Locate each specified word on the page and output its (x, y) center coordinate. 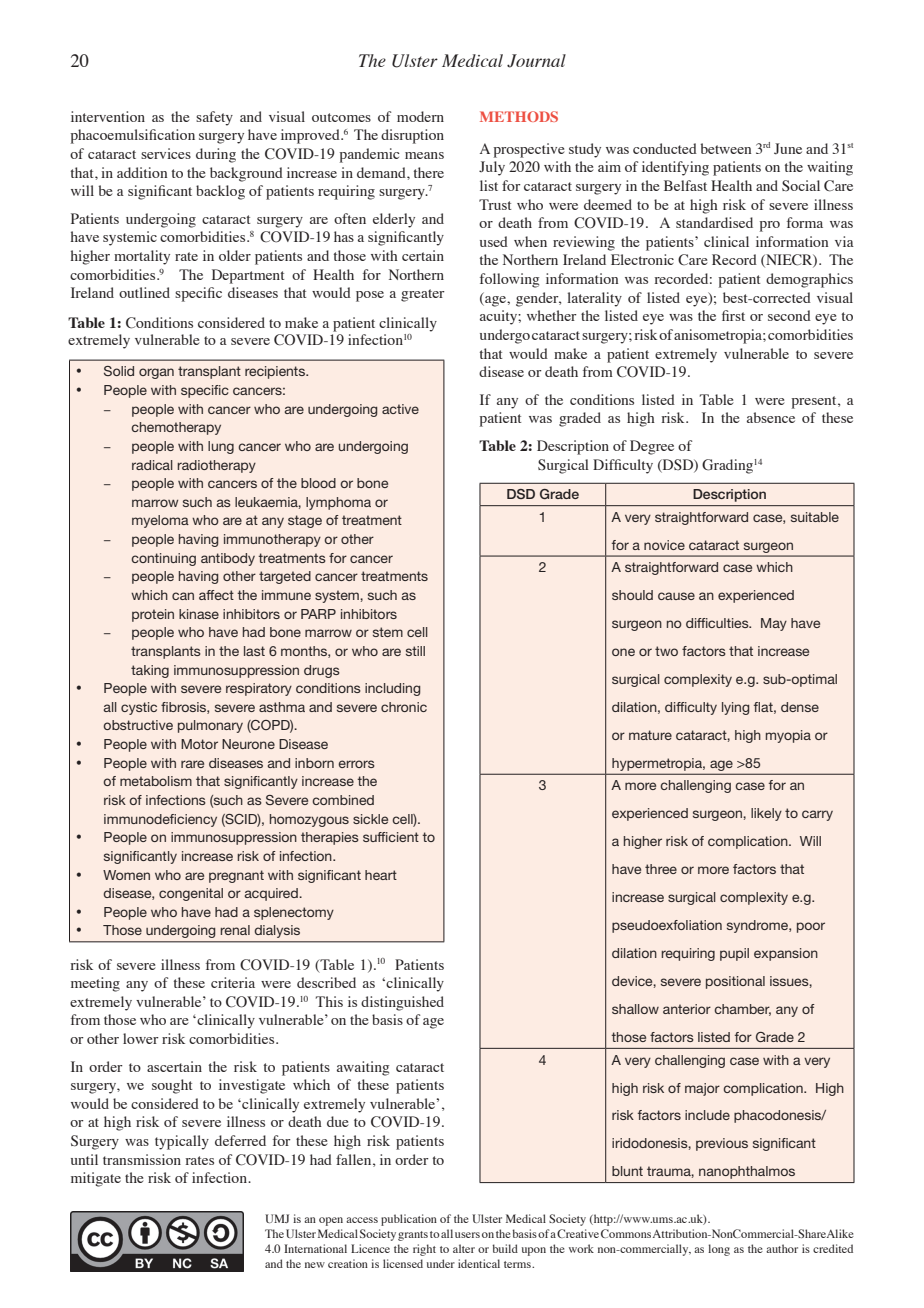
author (782, 1248)
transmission (142, 1159)
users (467, 1235)
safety (214, 118)
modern (420, 116)
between (726, 148)
